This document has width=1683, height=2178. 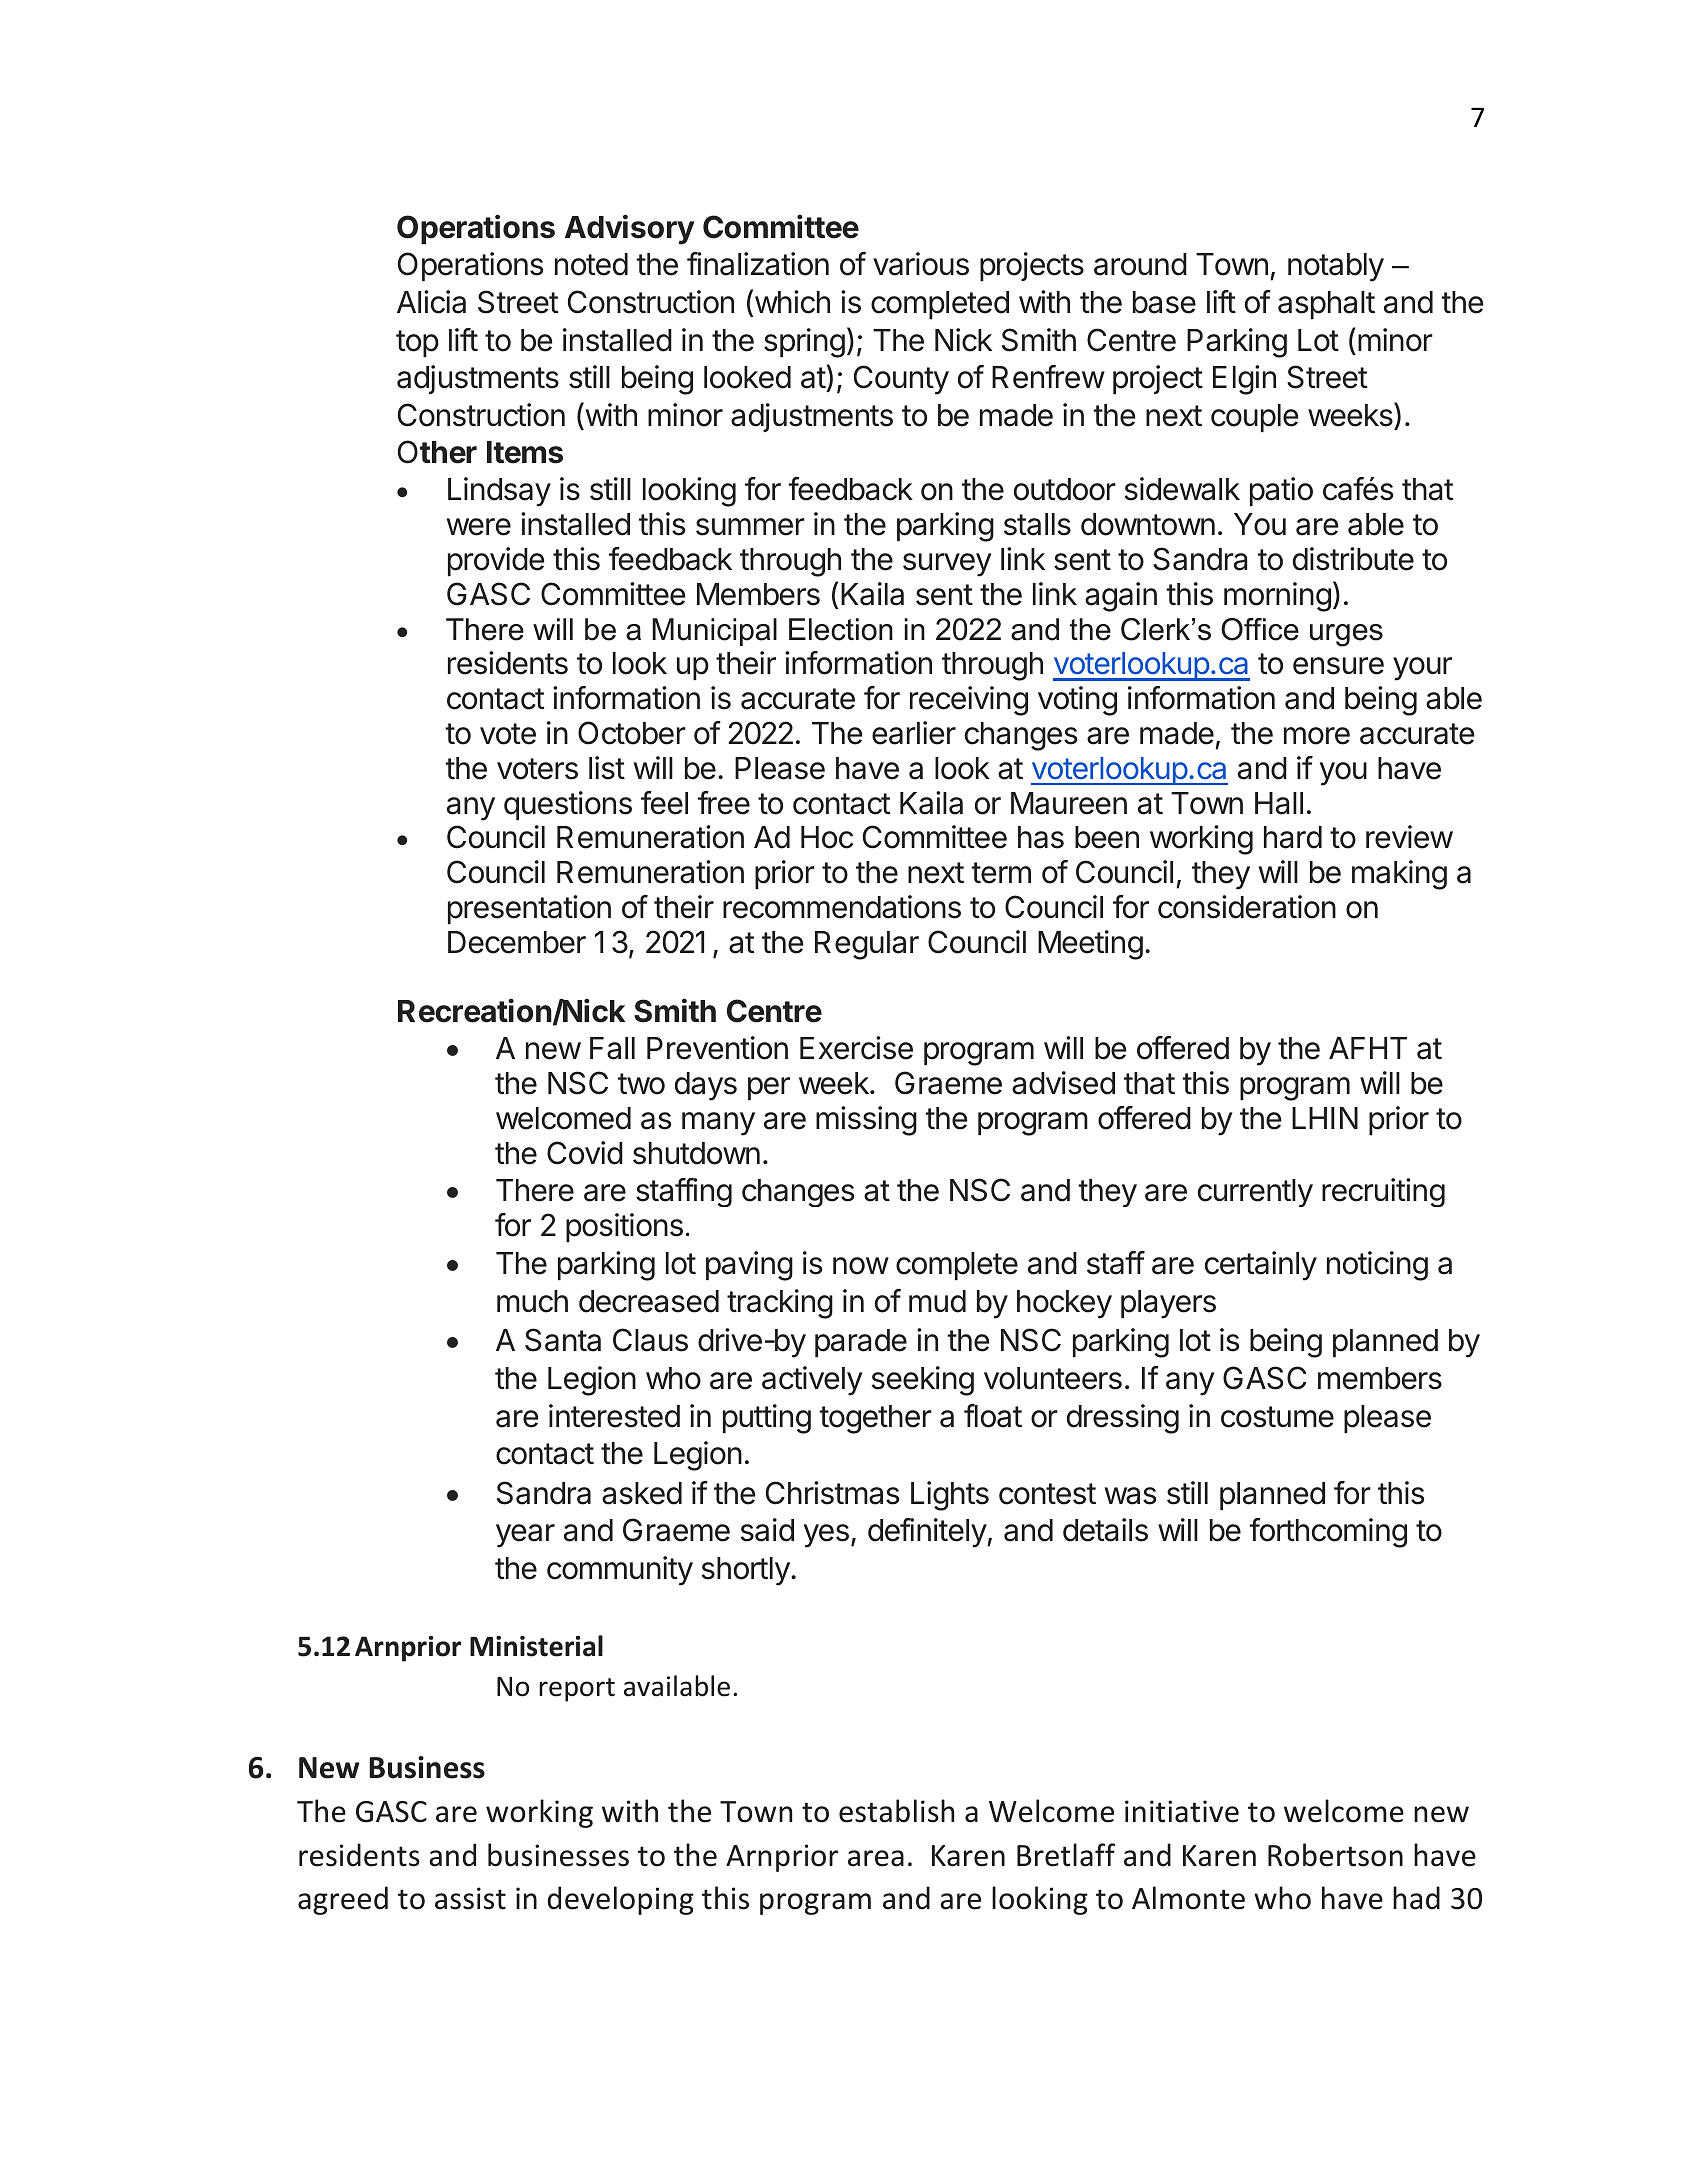 What do you see at coordinates (876, 1858) in the document?
I see `area` at bounding box center [876, 1858].
